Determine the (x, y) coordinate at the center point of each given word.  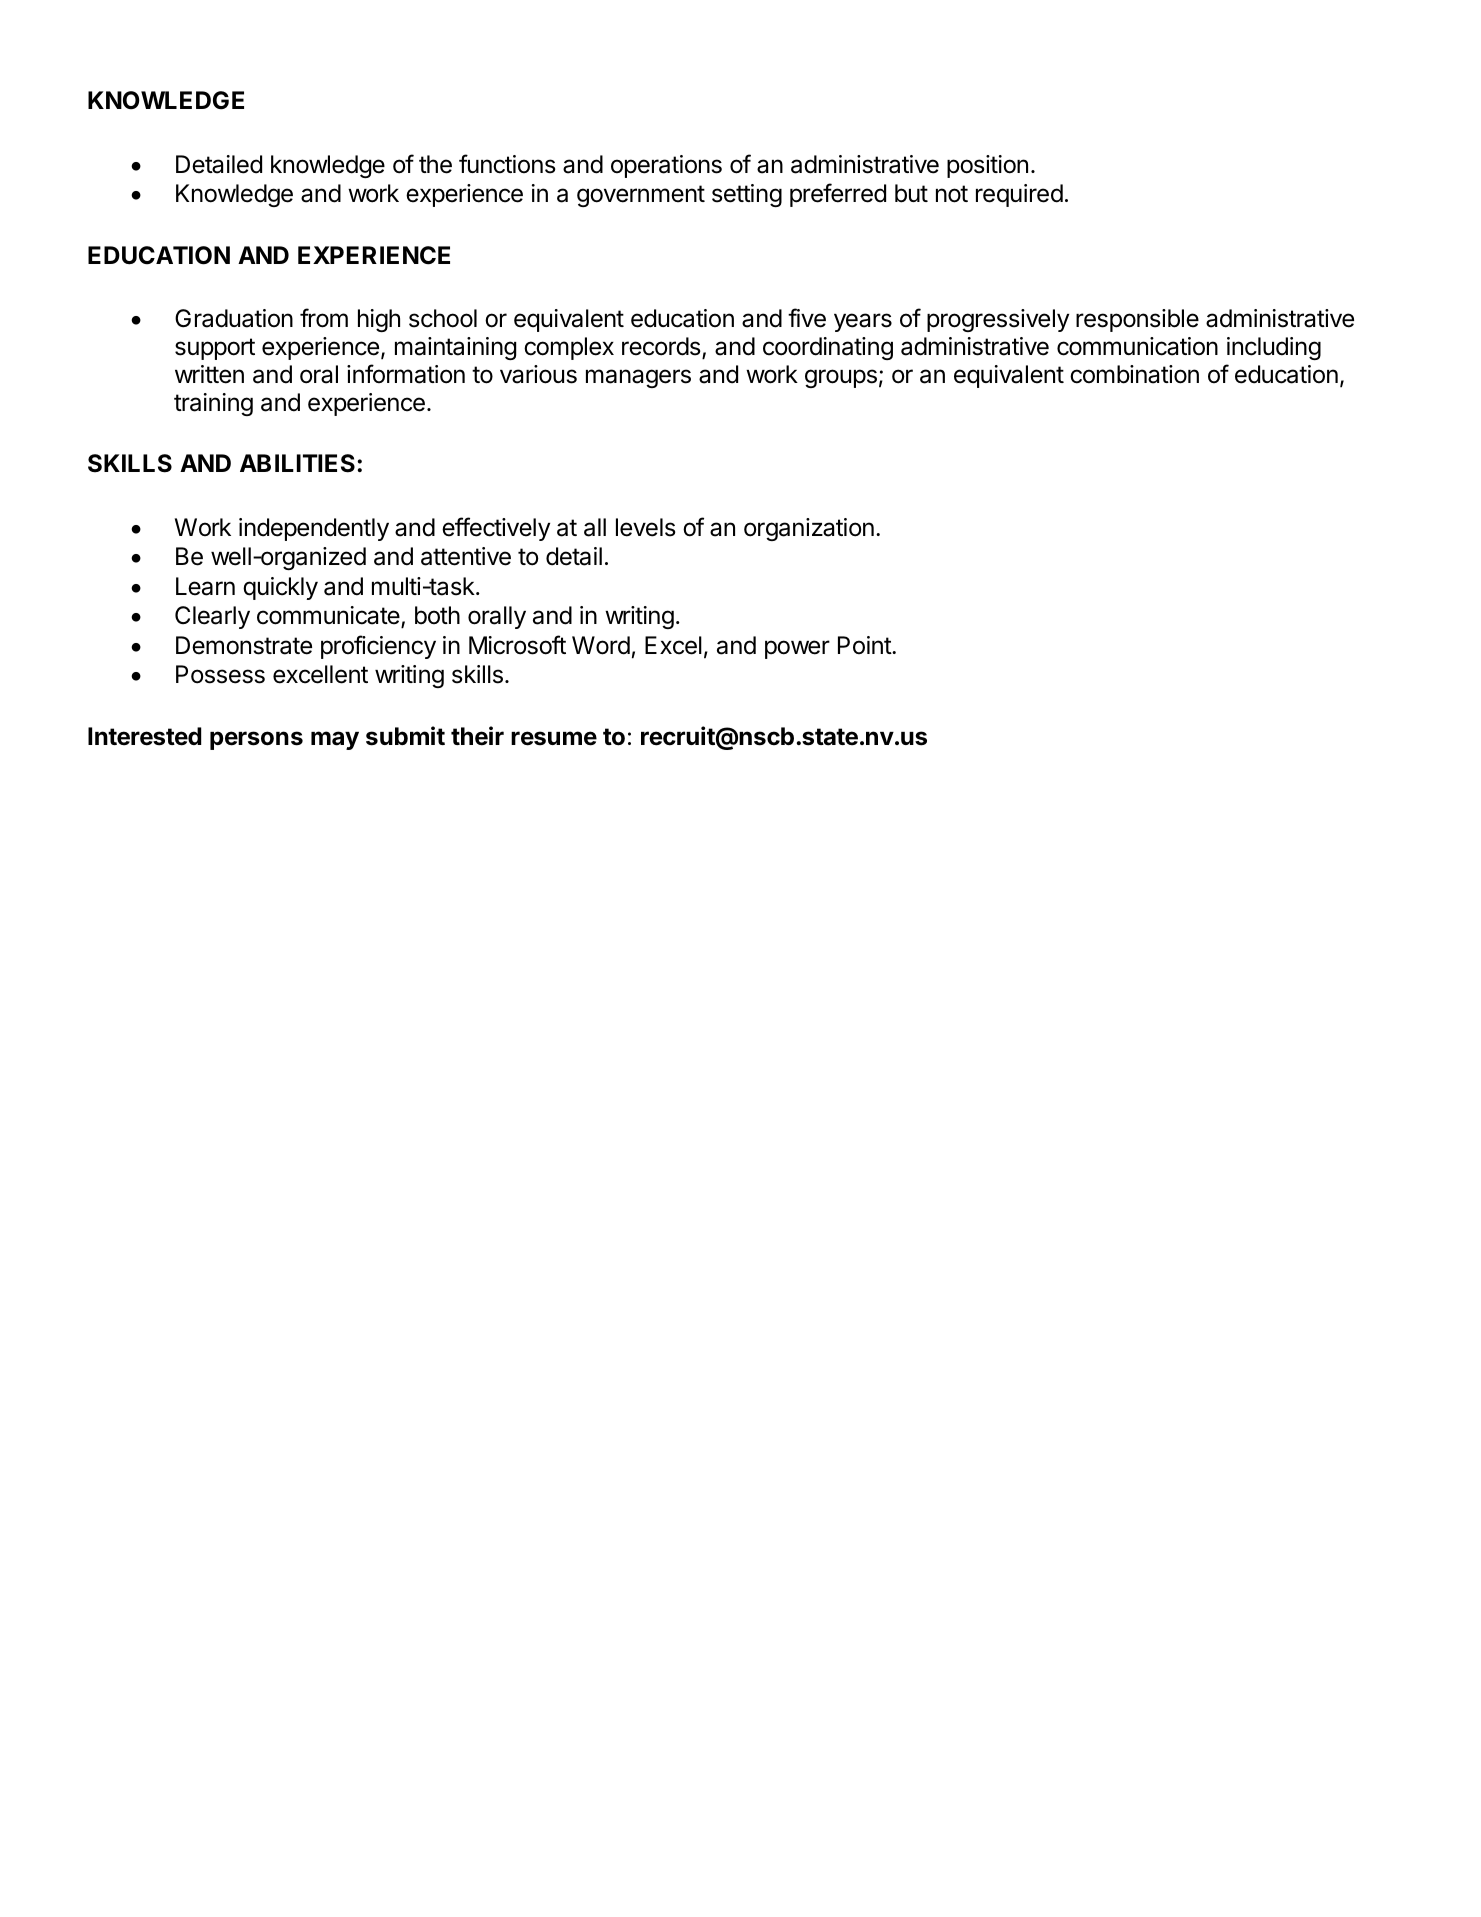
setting (747, 195)
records (662, 347)
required (1019, 195)
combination (1134, 374)
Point (865, 645)
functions (507, 164)
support (215, 349)
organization (809, 529)
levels (646, 527)
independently (314, 529)
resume (554, 738)
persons (256, 740)
